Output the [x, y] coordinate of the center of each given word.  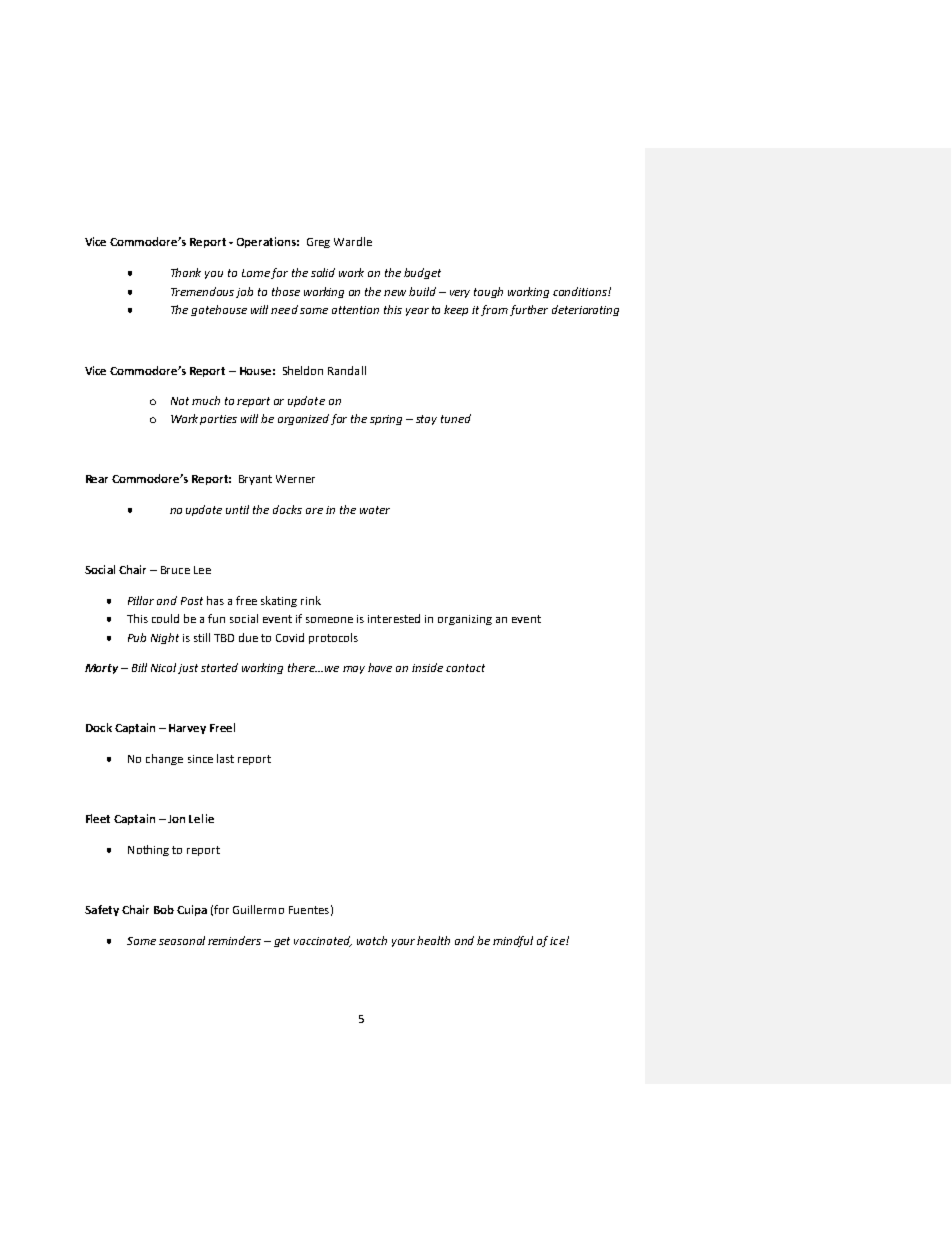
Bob [164, 909]
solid [323, 272]
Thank [186, 272]
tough [488, 292]
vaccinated [323, 941]
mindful [513, 941]
